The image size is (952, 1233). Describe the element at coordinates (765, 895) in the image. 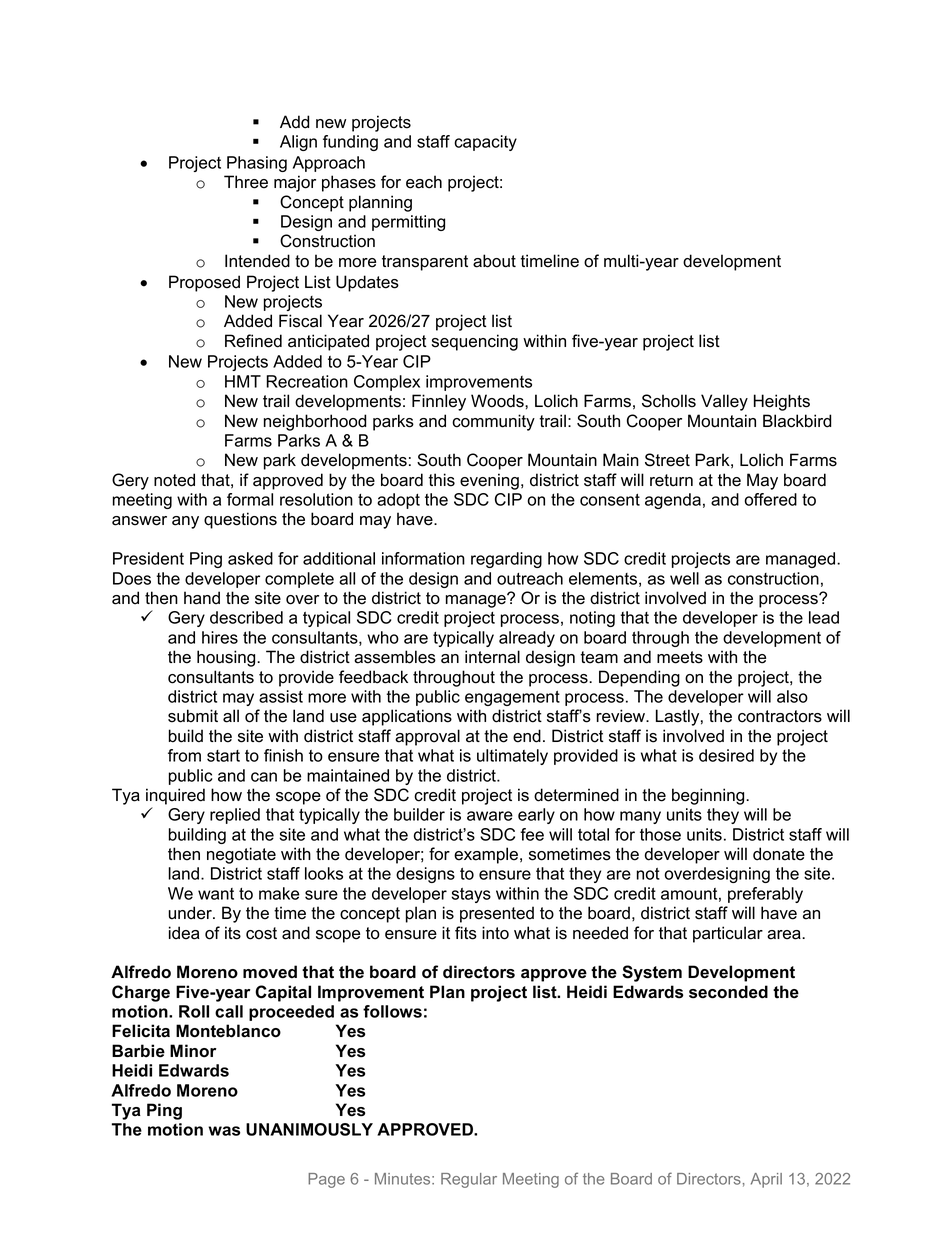

I see `preferably` at that location.
